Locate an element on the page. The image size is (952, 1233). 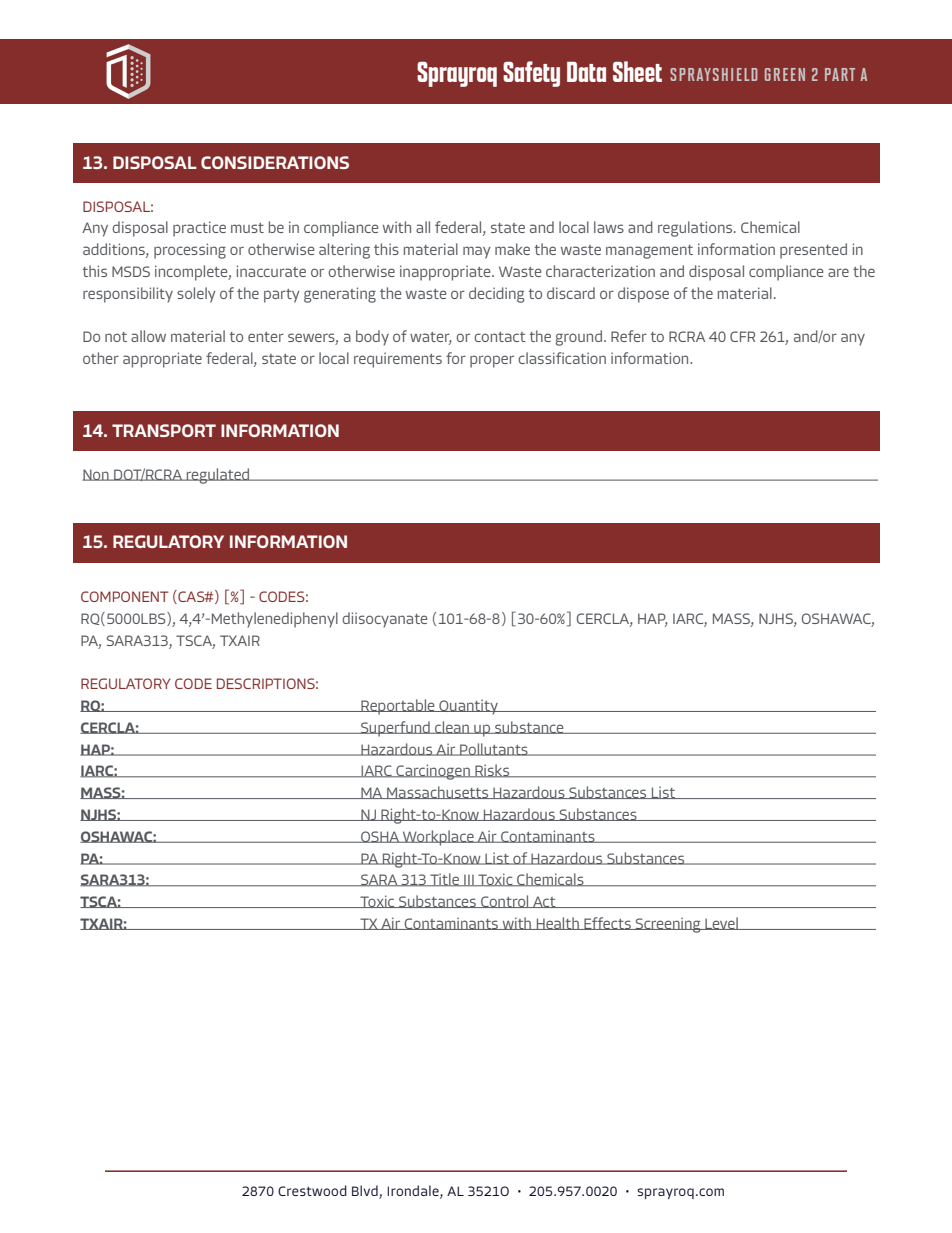
Screening is located at coordinates (668, 925).
